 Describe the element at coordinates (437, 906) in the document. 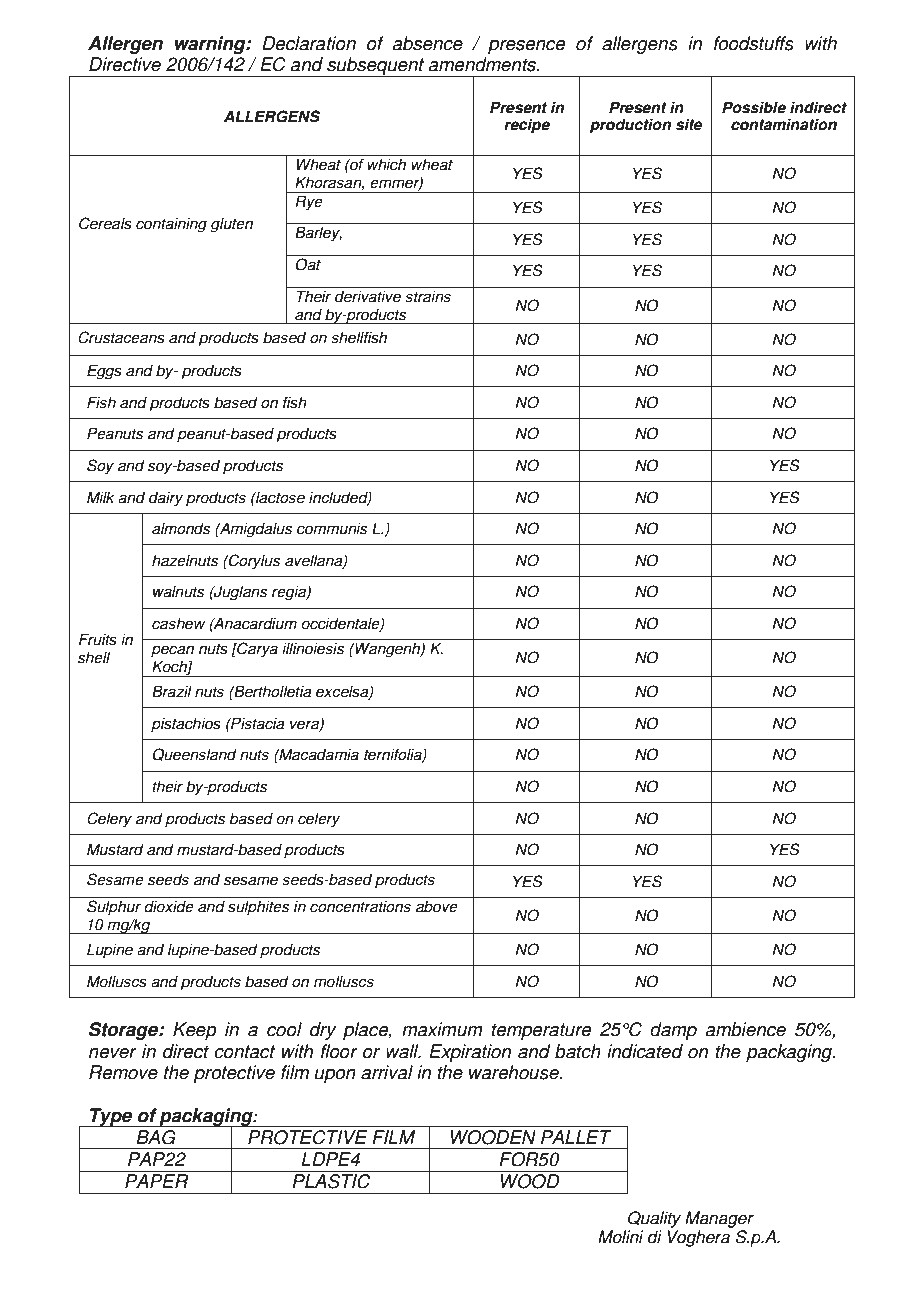

I see `above` at that location.
